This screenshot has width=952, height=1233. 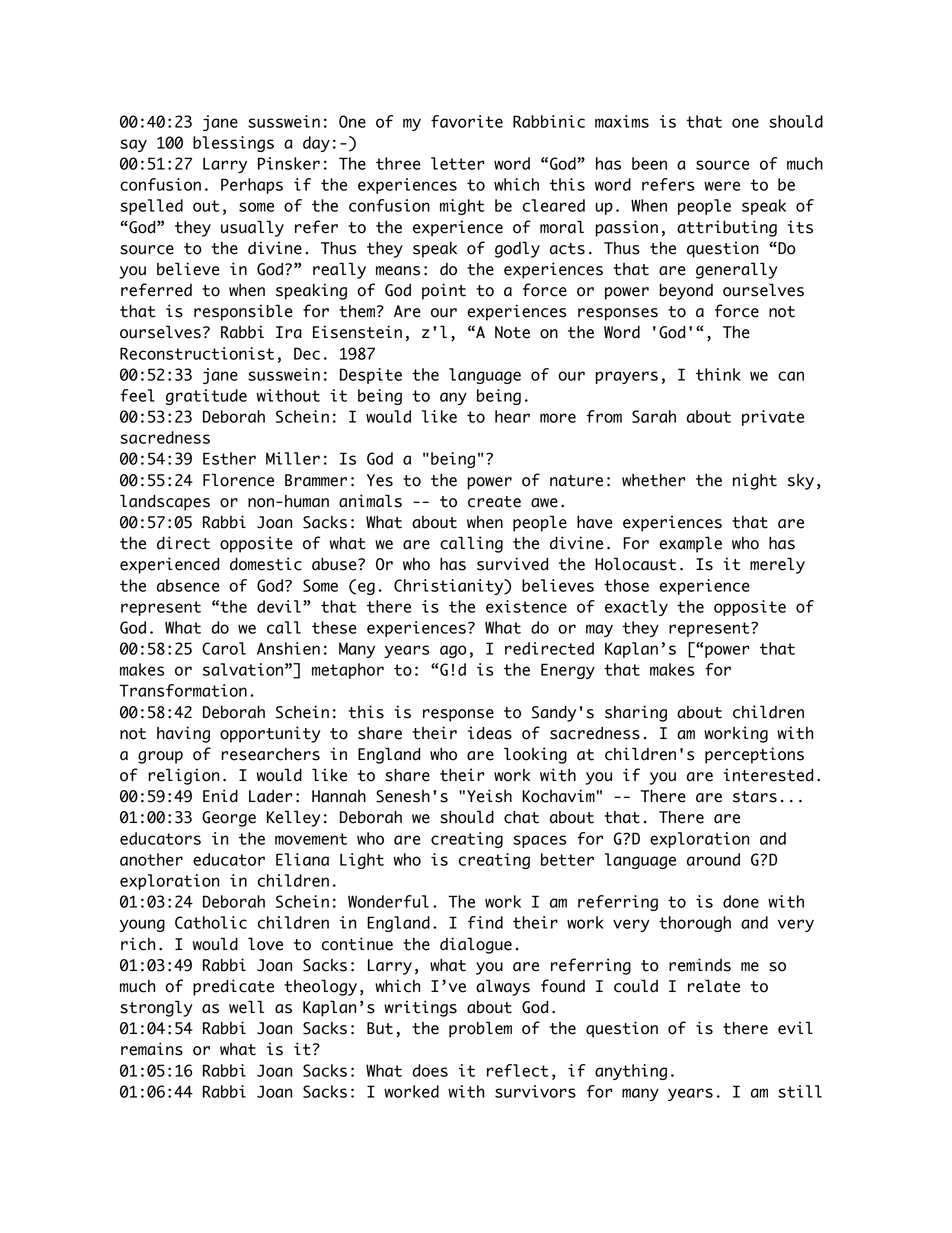 I want to click on ideas, so click(x=490, y=733).
